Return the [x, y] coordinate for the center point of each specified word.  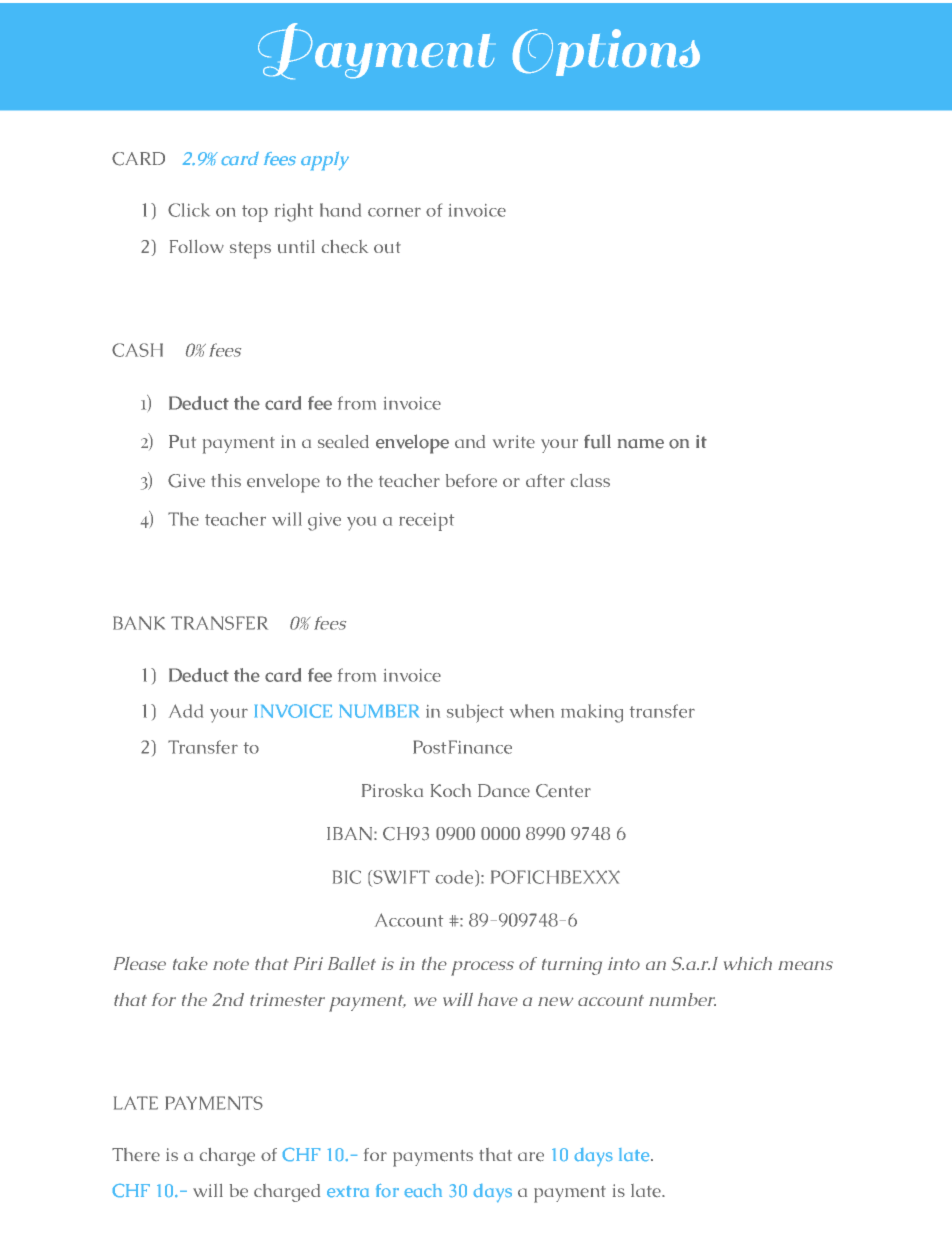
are [531, 1157]
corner [394, 212]
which [748, 963]
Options [606, 52]
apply [325, 161]
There [136, 1154]
